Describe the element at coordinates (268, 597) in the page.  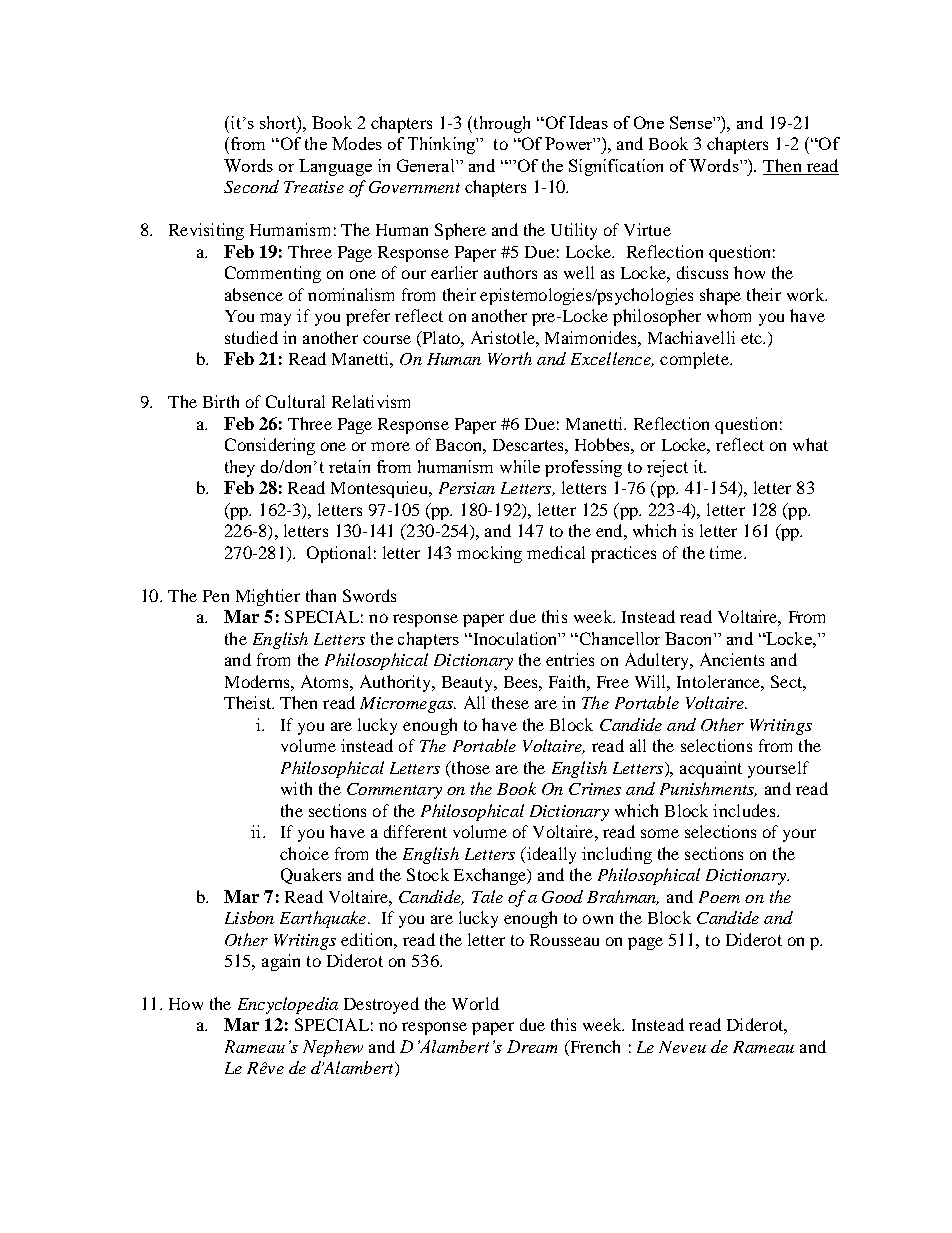
I see `Mightier` at that location.
